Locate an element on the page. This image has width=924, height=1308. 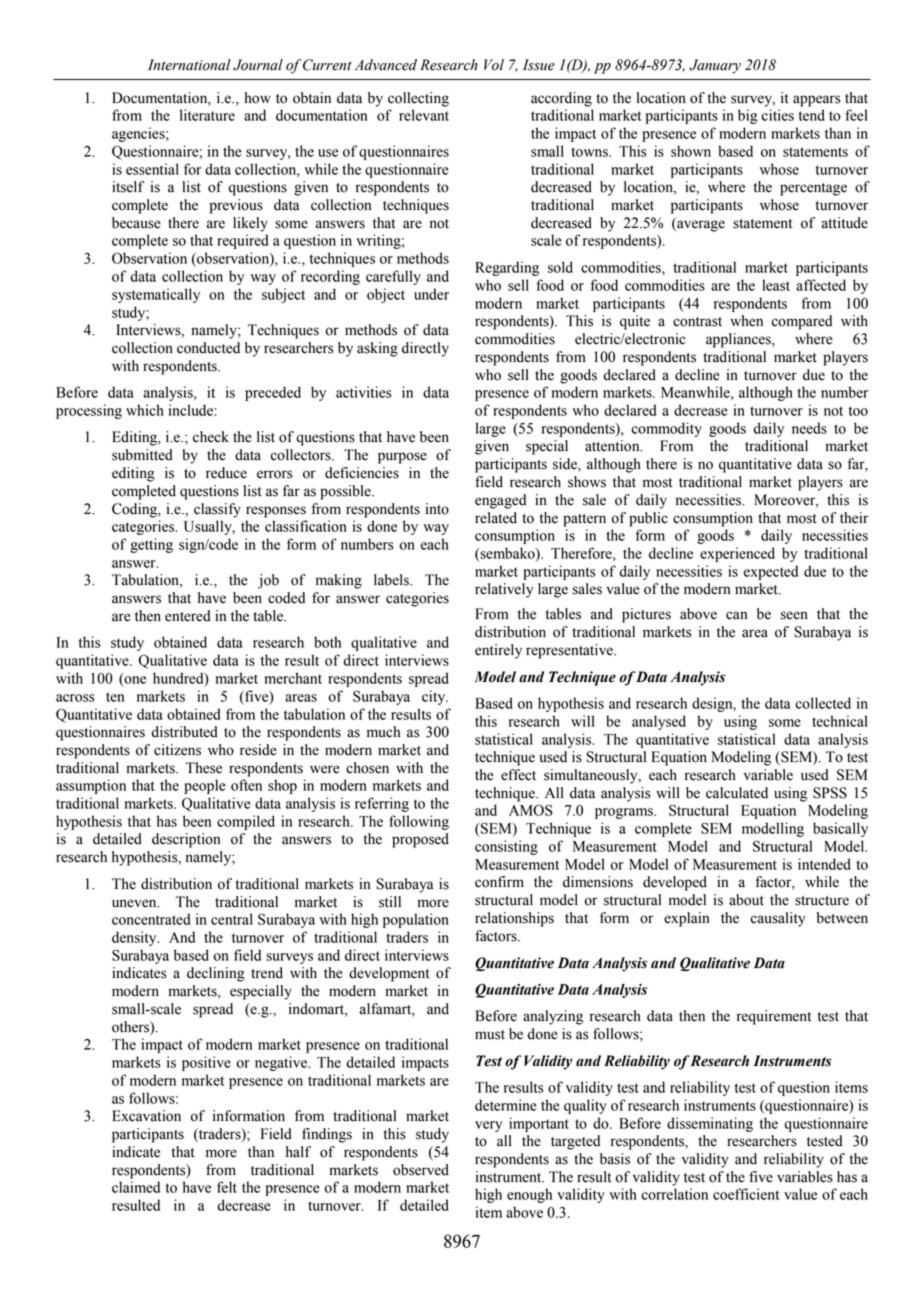
literature is located at coordinates (207, 115).
